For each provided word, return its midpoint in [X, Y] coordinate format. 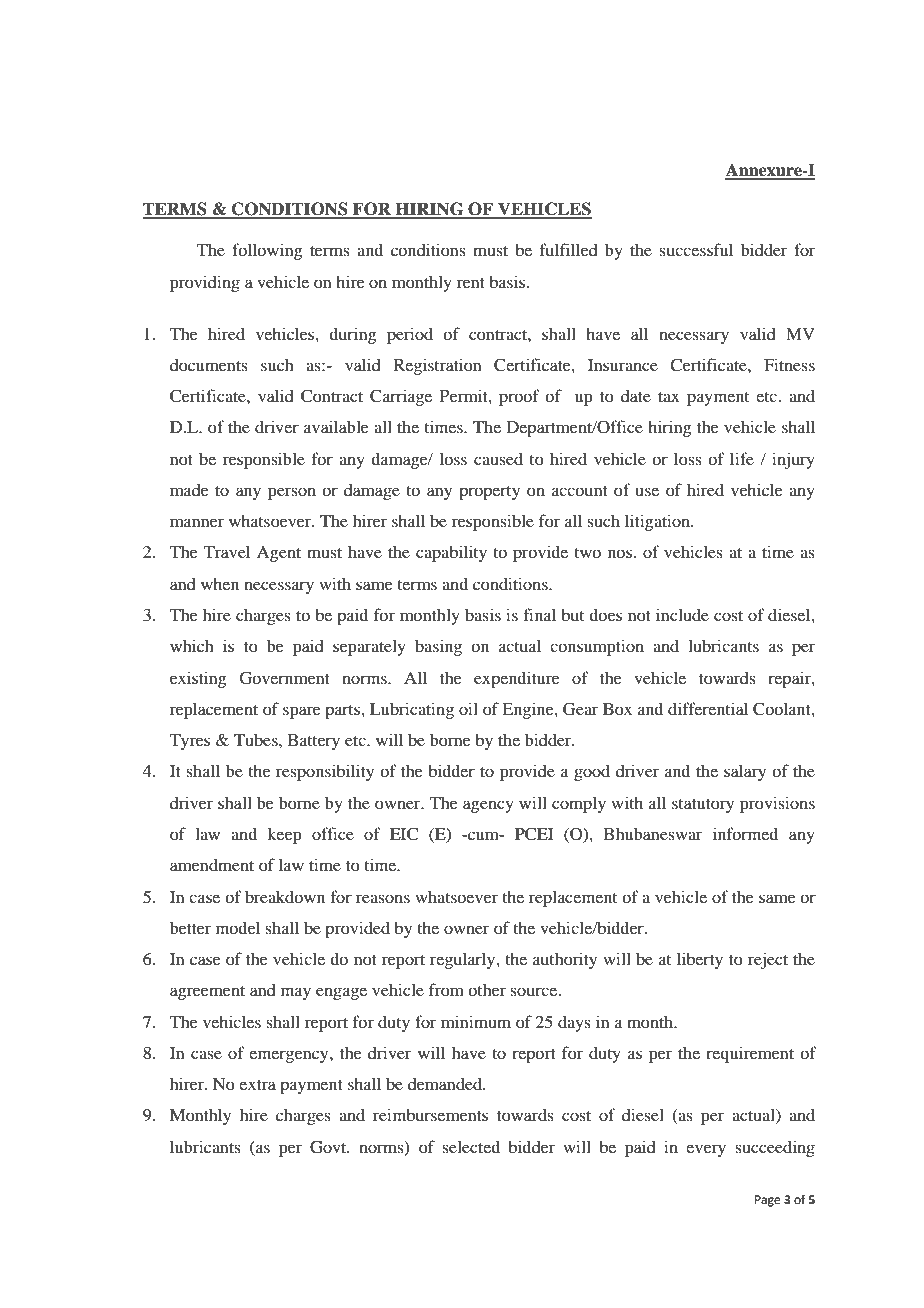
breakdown [285, 896]
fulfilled [569, 249]
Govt [329, 1147]
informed [745, 833]
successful [696, 249]
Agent [279, 554]
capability [451, 553]
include [682, 614]
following [267, 251]
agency [488, 806]
